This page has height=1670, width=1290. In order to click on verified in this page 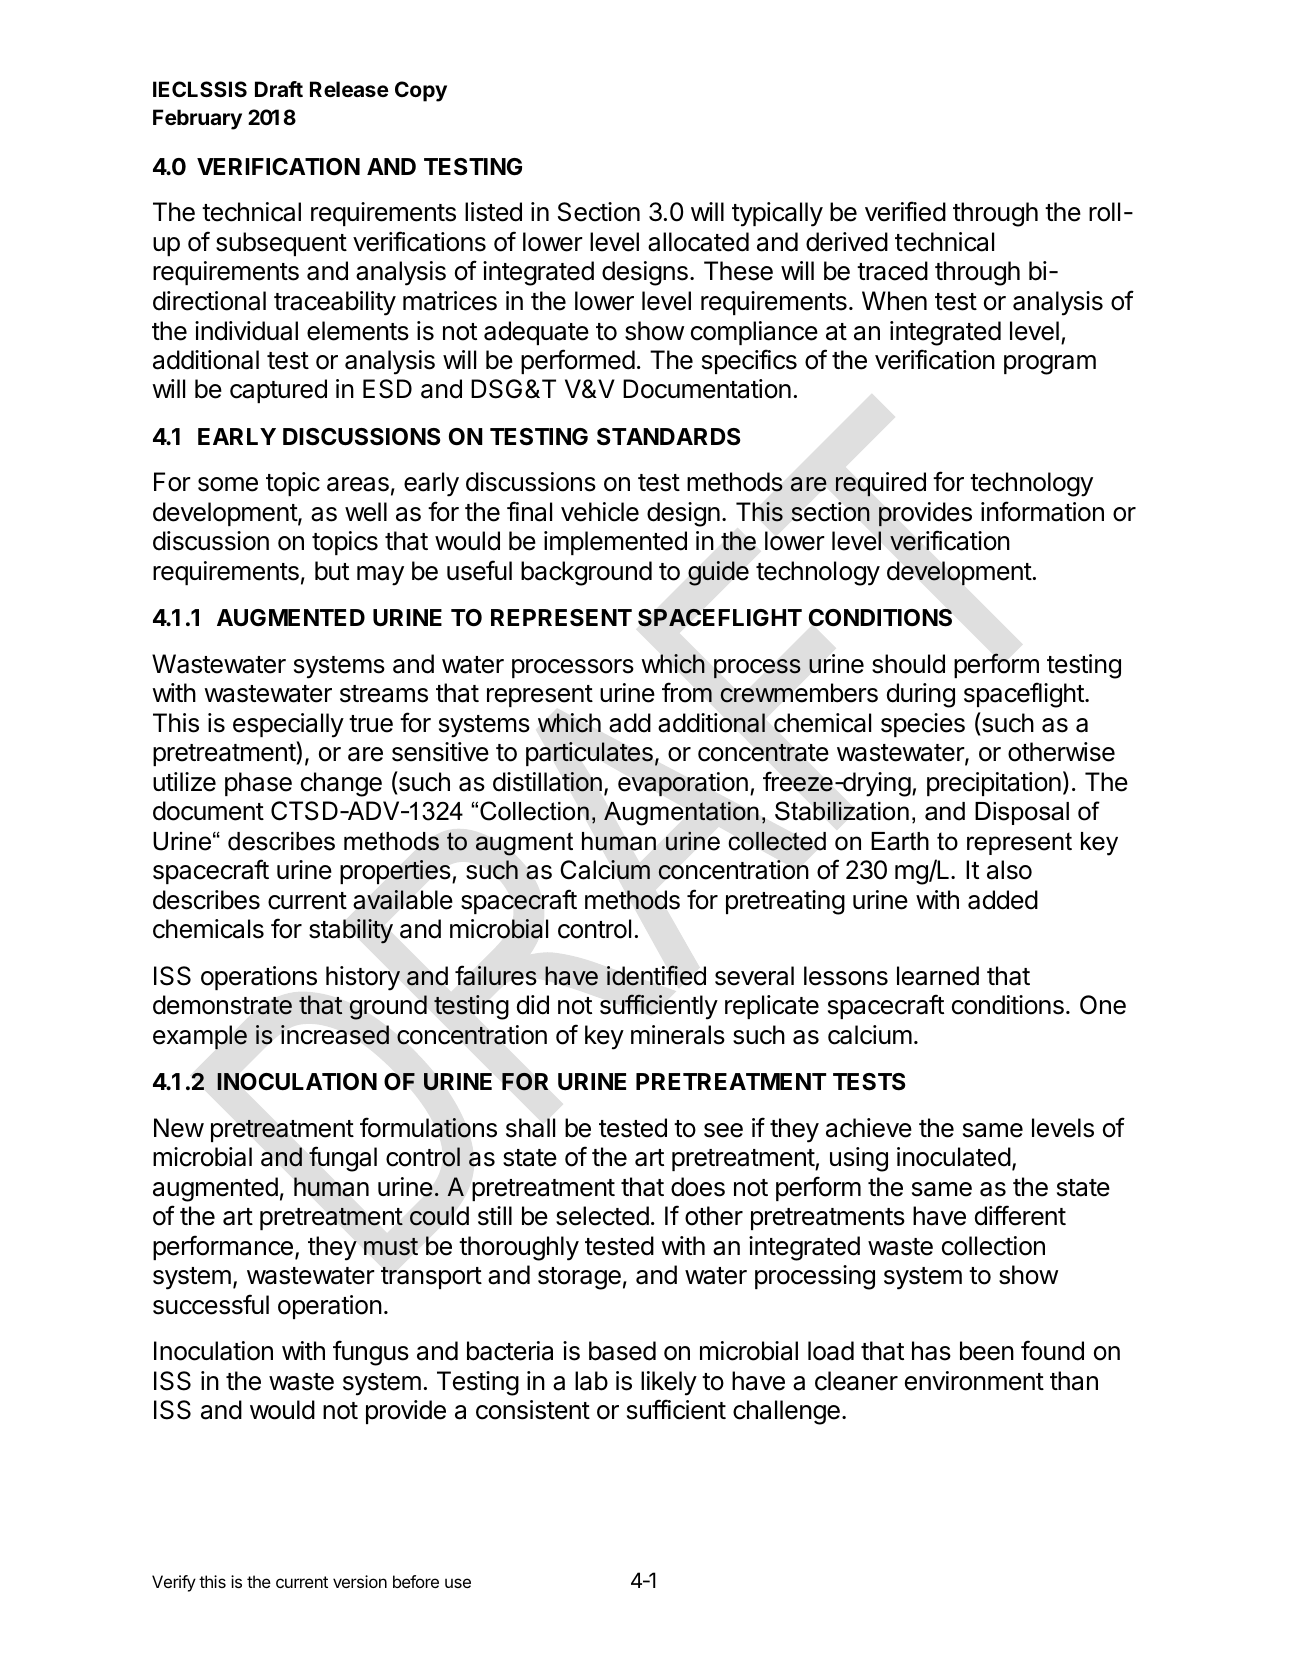, I will do `click(905, 211)`.
